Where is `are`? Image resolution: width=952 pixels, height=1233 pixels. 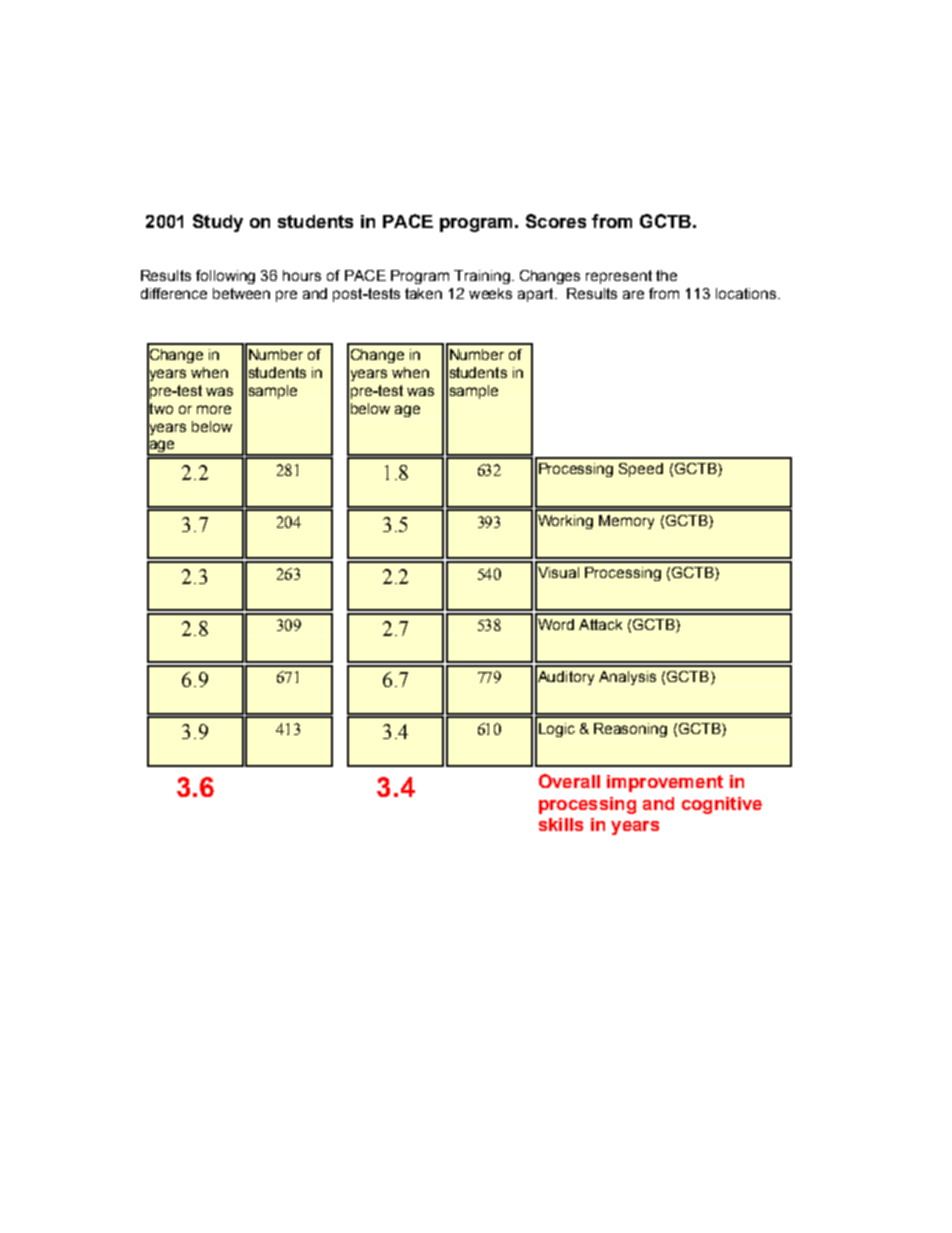 are is located at coordinates (633, 294).
